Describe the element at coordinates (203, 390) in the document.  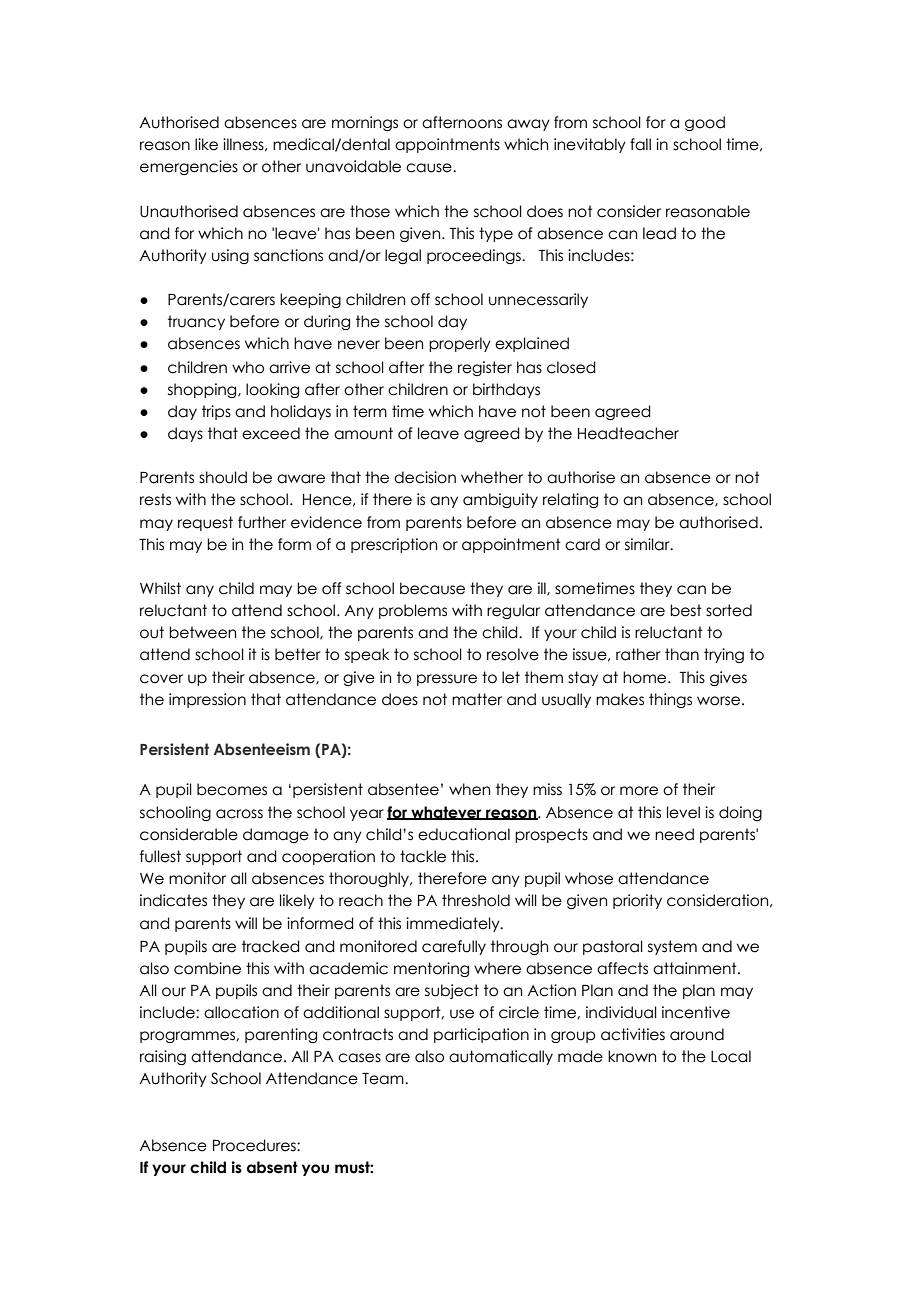
I see `shopping` at that location.
